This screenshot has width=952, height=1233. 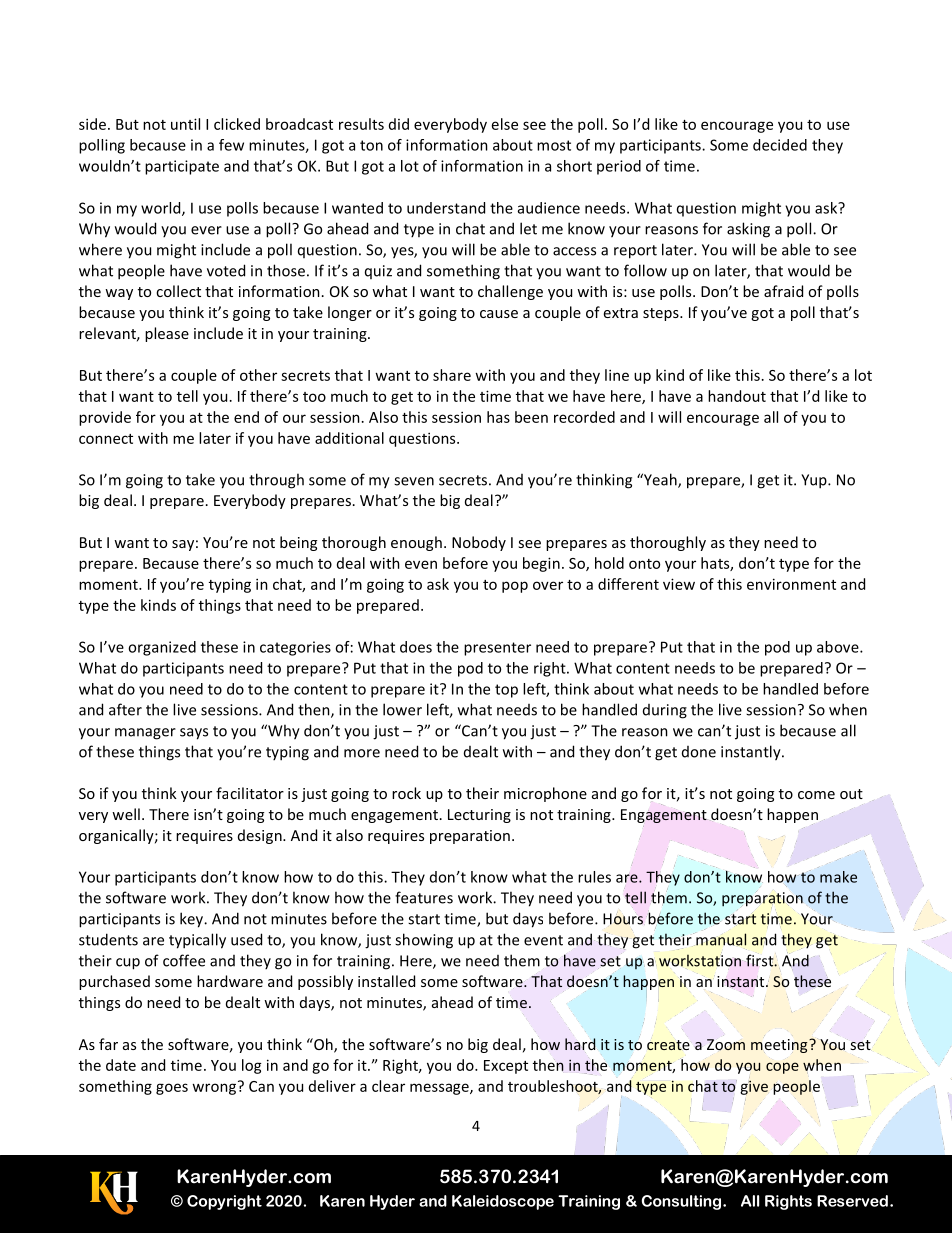 What do you see at coordinates (106, 439) in the screenshot?
I see `connect` at bounding box center [106, 439].
